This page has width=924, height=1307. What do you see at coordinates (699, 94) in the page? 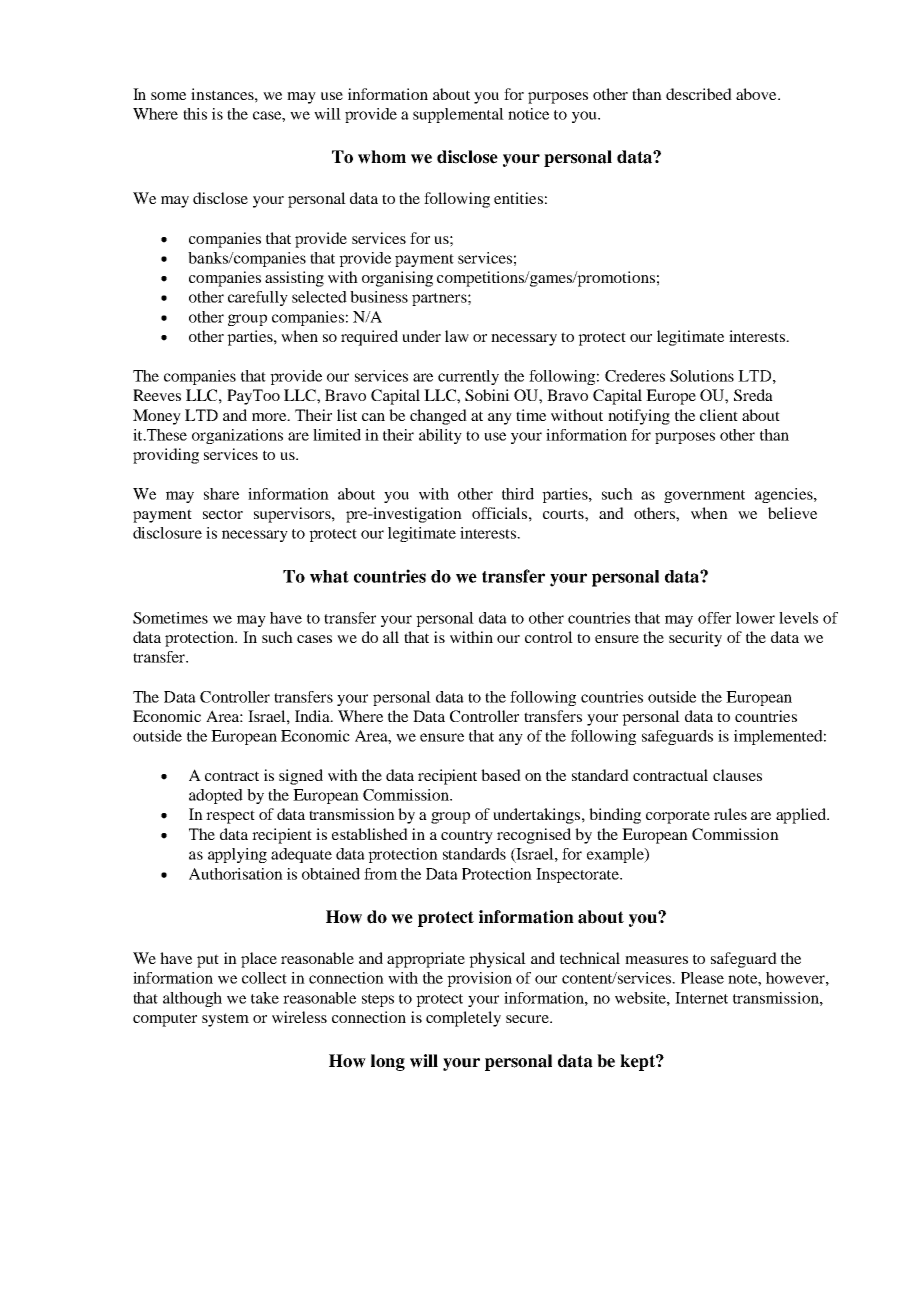
I see `described` at bounding box center [699, 94].
